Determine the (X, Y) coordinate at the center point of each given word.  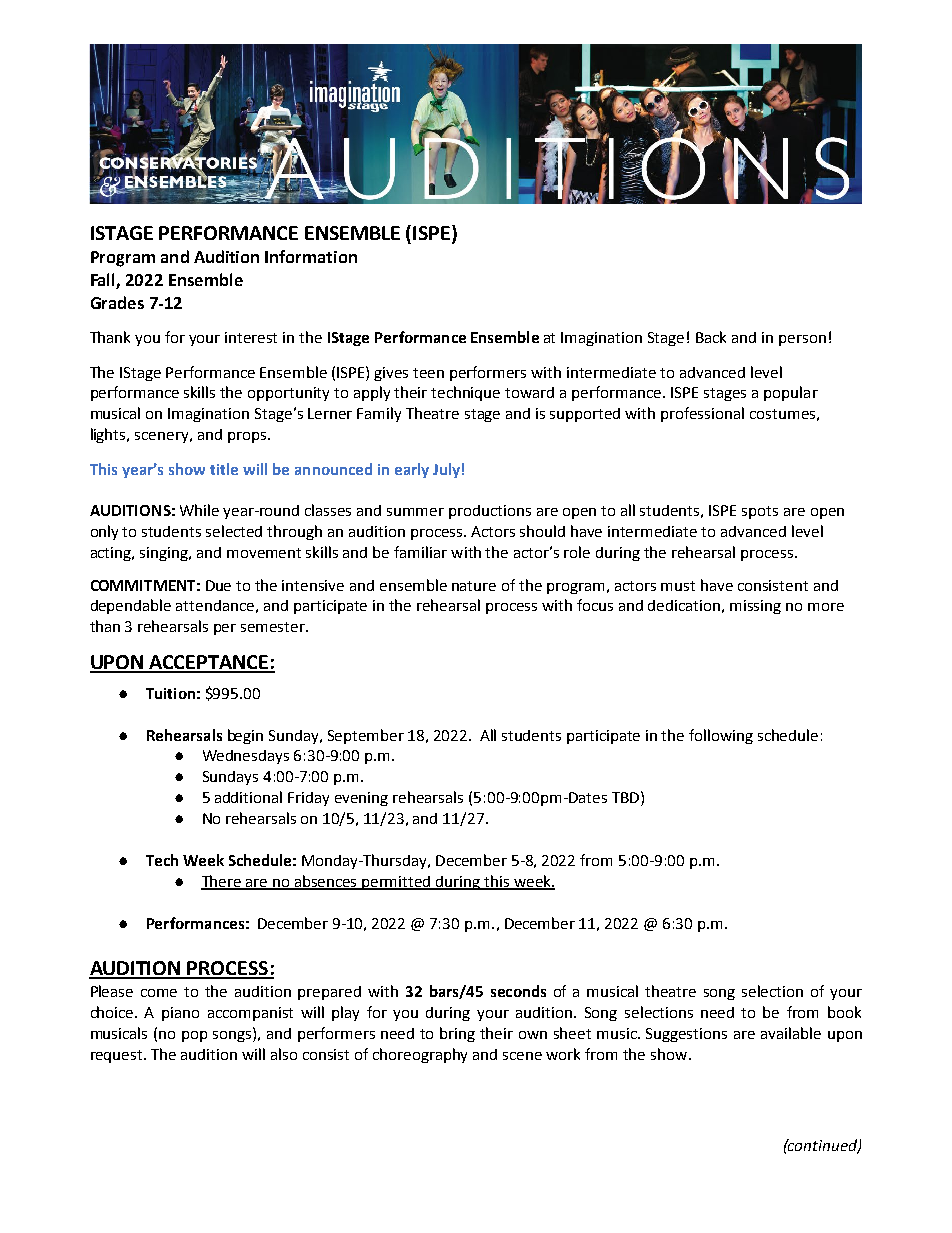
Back (711, 337)
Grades (117, 302)
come (159, 993)
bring (457, 1034)
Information (311, 256)
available (791, 1033)
